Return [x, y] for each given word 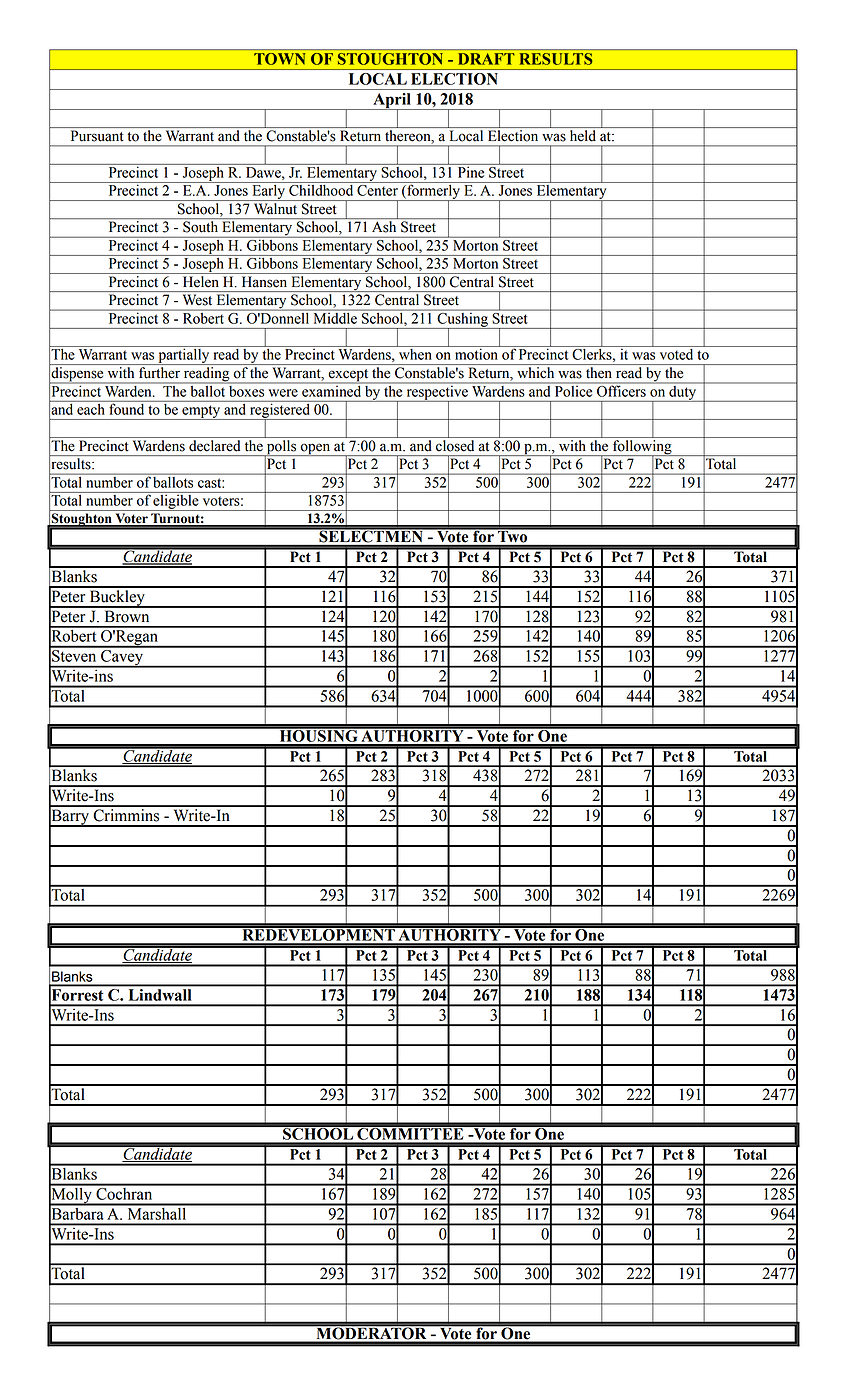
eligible [176, 501]
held [582, 135]
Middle [335, 317]
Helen [201, 282]
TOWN [279, 59]
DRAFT [486, 59]
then [598, 372]
